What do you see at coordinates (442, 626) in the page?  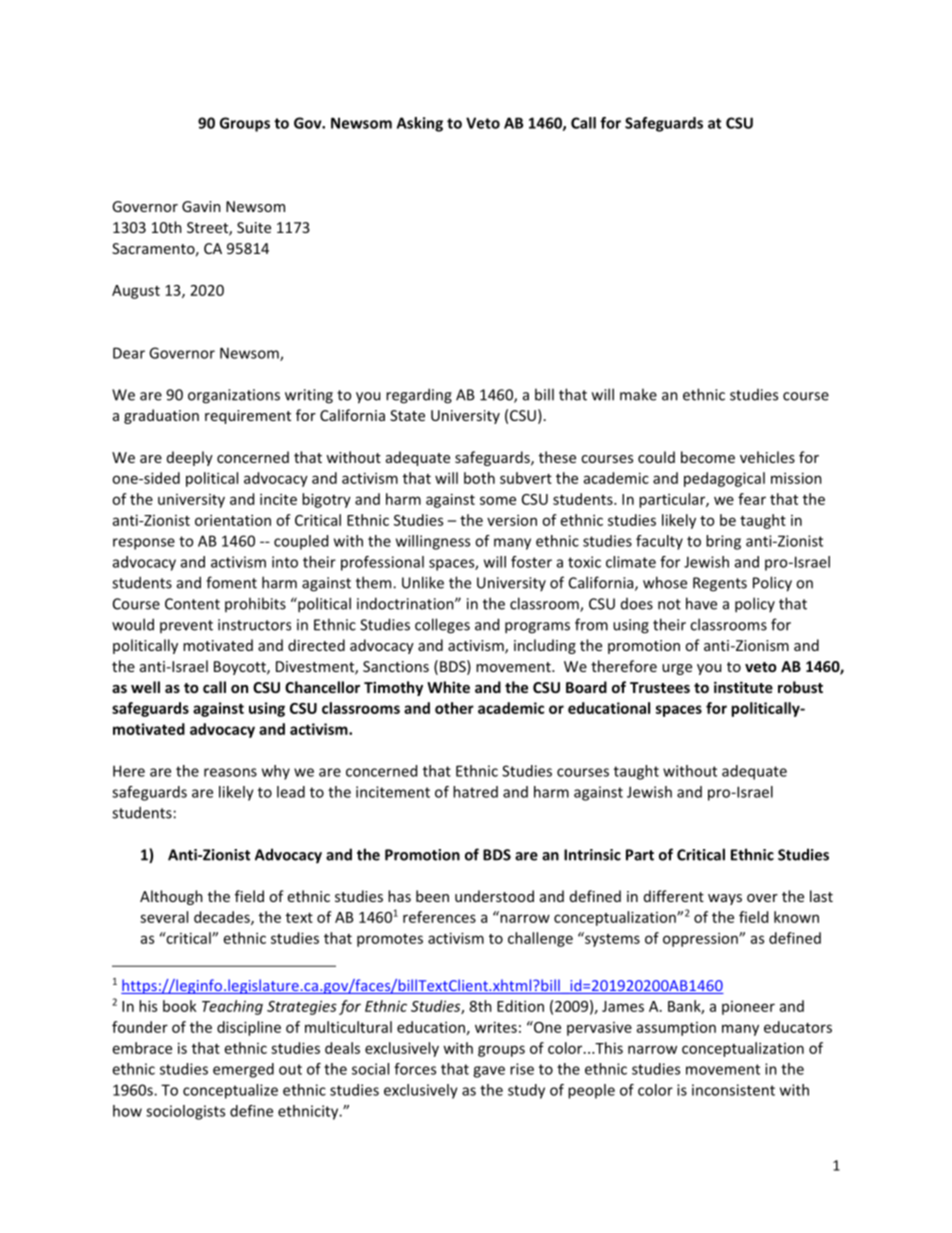 I see `colleges` at bounding box center [442, 626].
